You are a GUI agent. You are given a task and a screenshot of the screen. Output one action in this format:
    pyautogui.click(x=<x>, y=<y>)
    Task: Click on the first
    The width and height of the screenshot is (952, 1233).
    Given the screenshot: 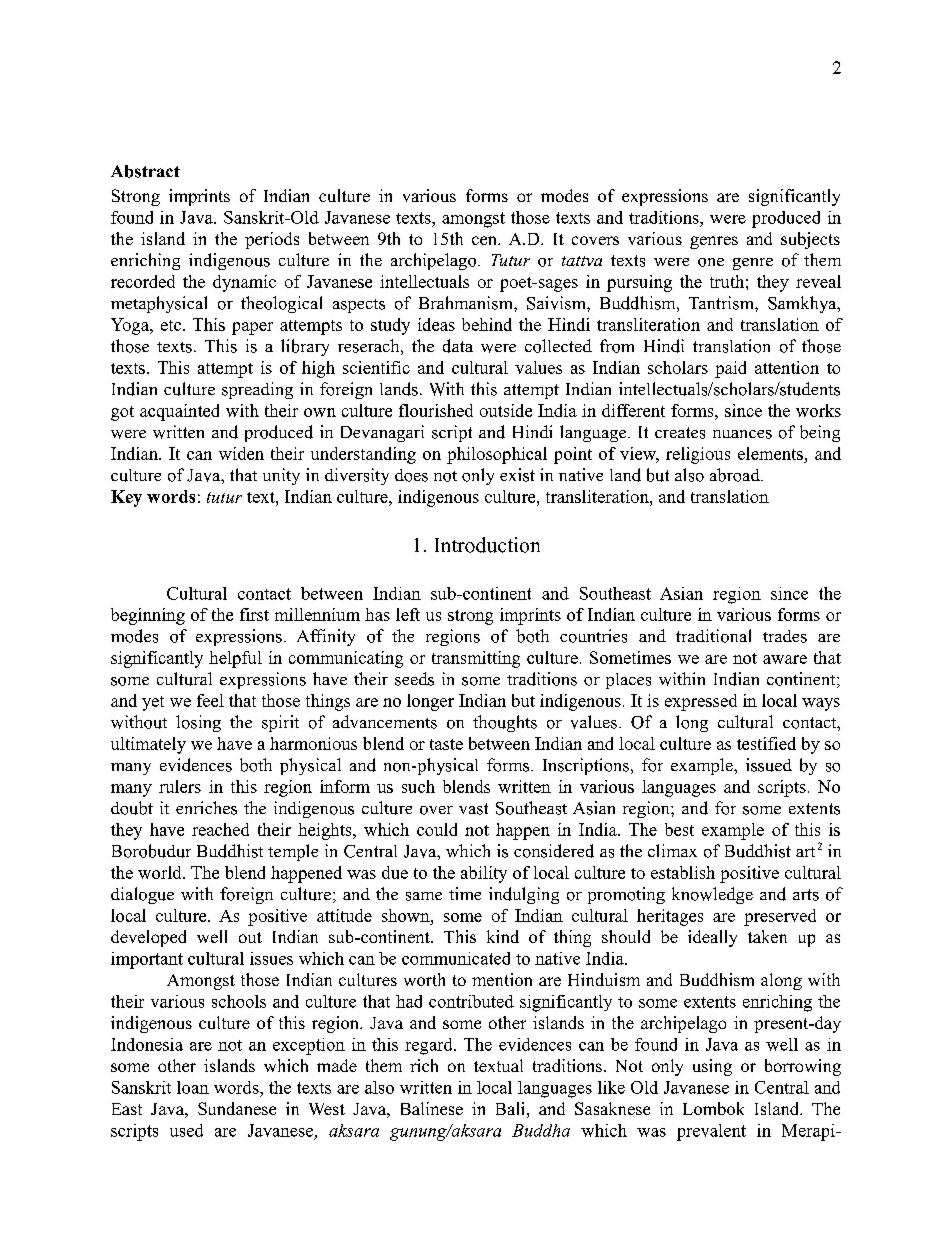 What is the action you would take?
    pyautogui.click(x=254, y=614)
